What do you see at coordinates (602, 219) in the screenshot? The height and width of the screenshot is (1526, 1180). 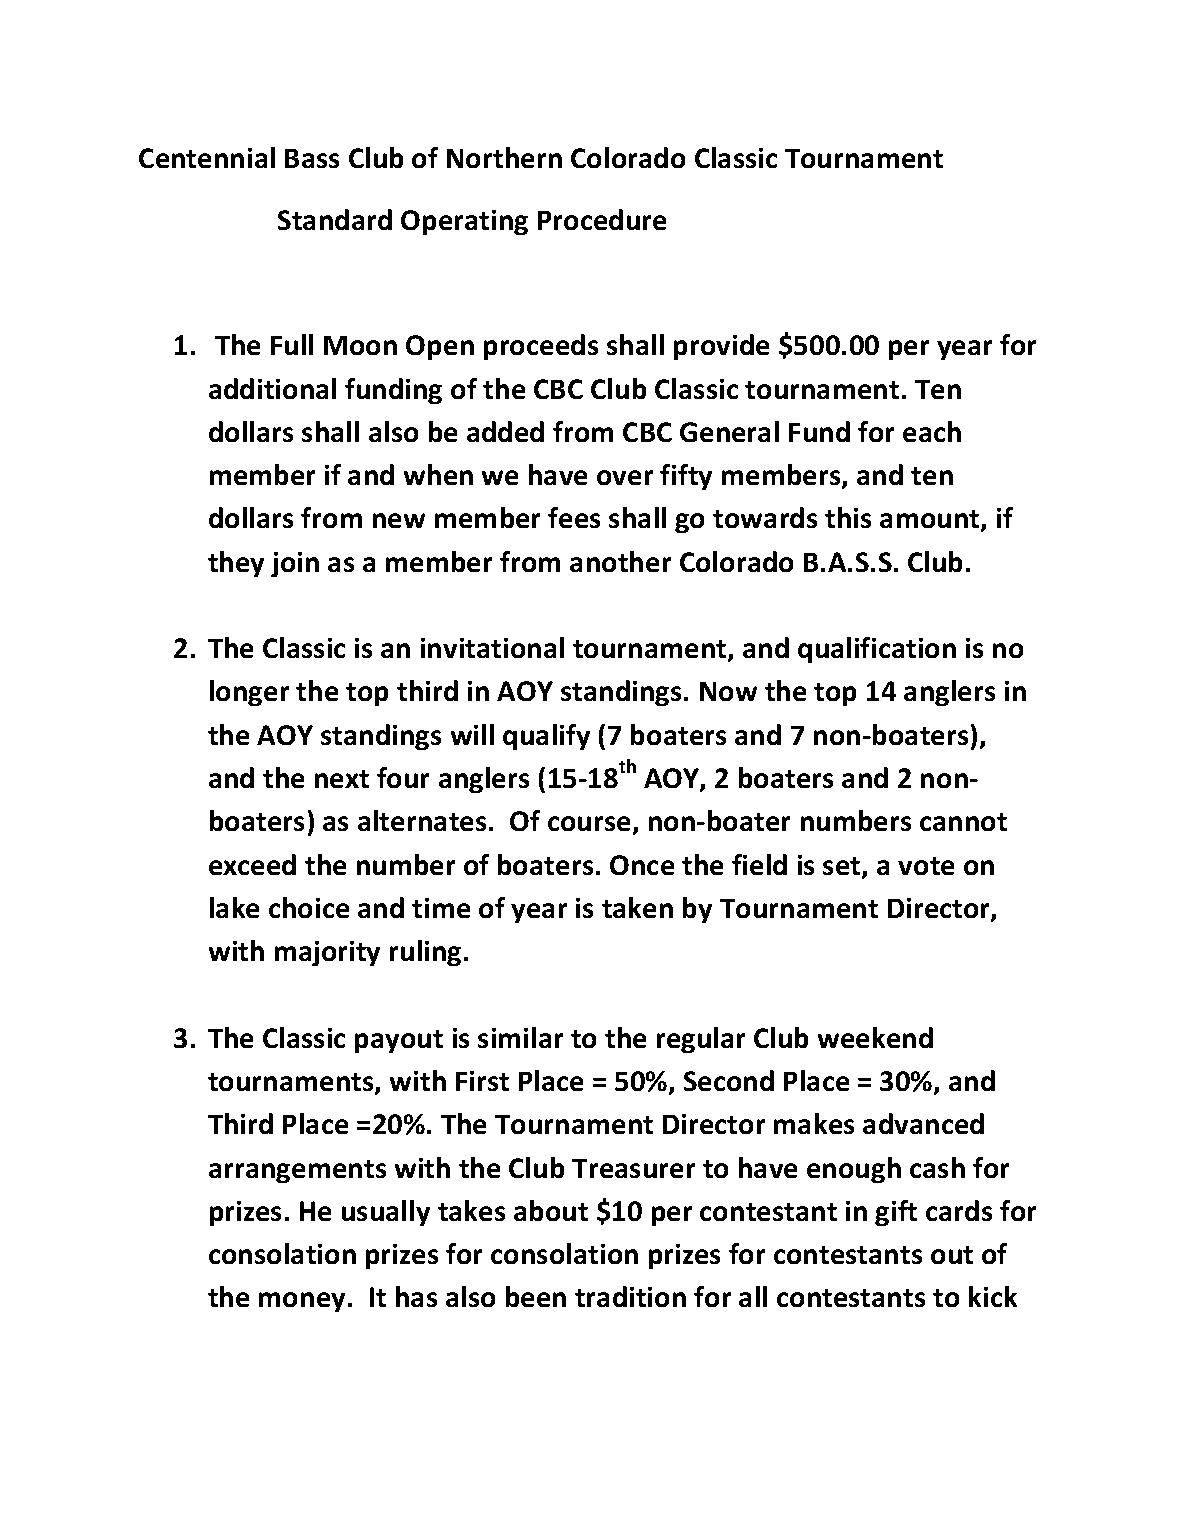 I see `Procedure` at bounding box center [602, 219].
